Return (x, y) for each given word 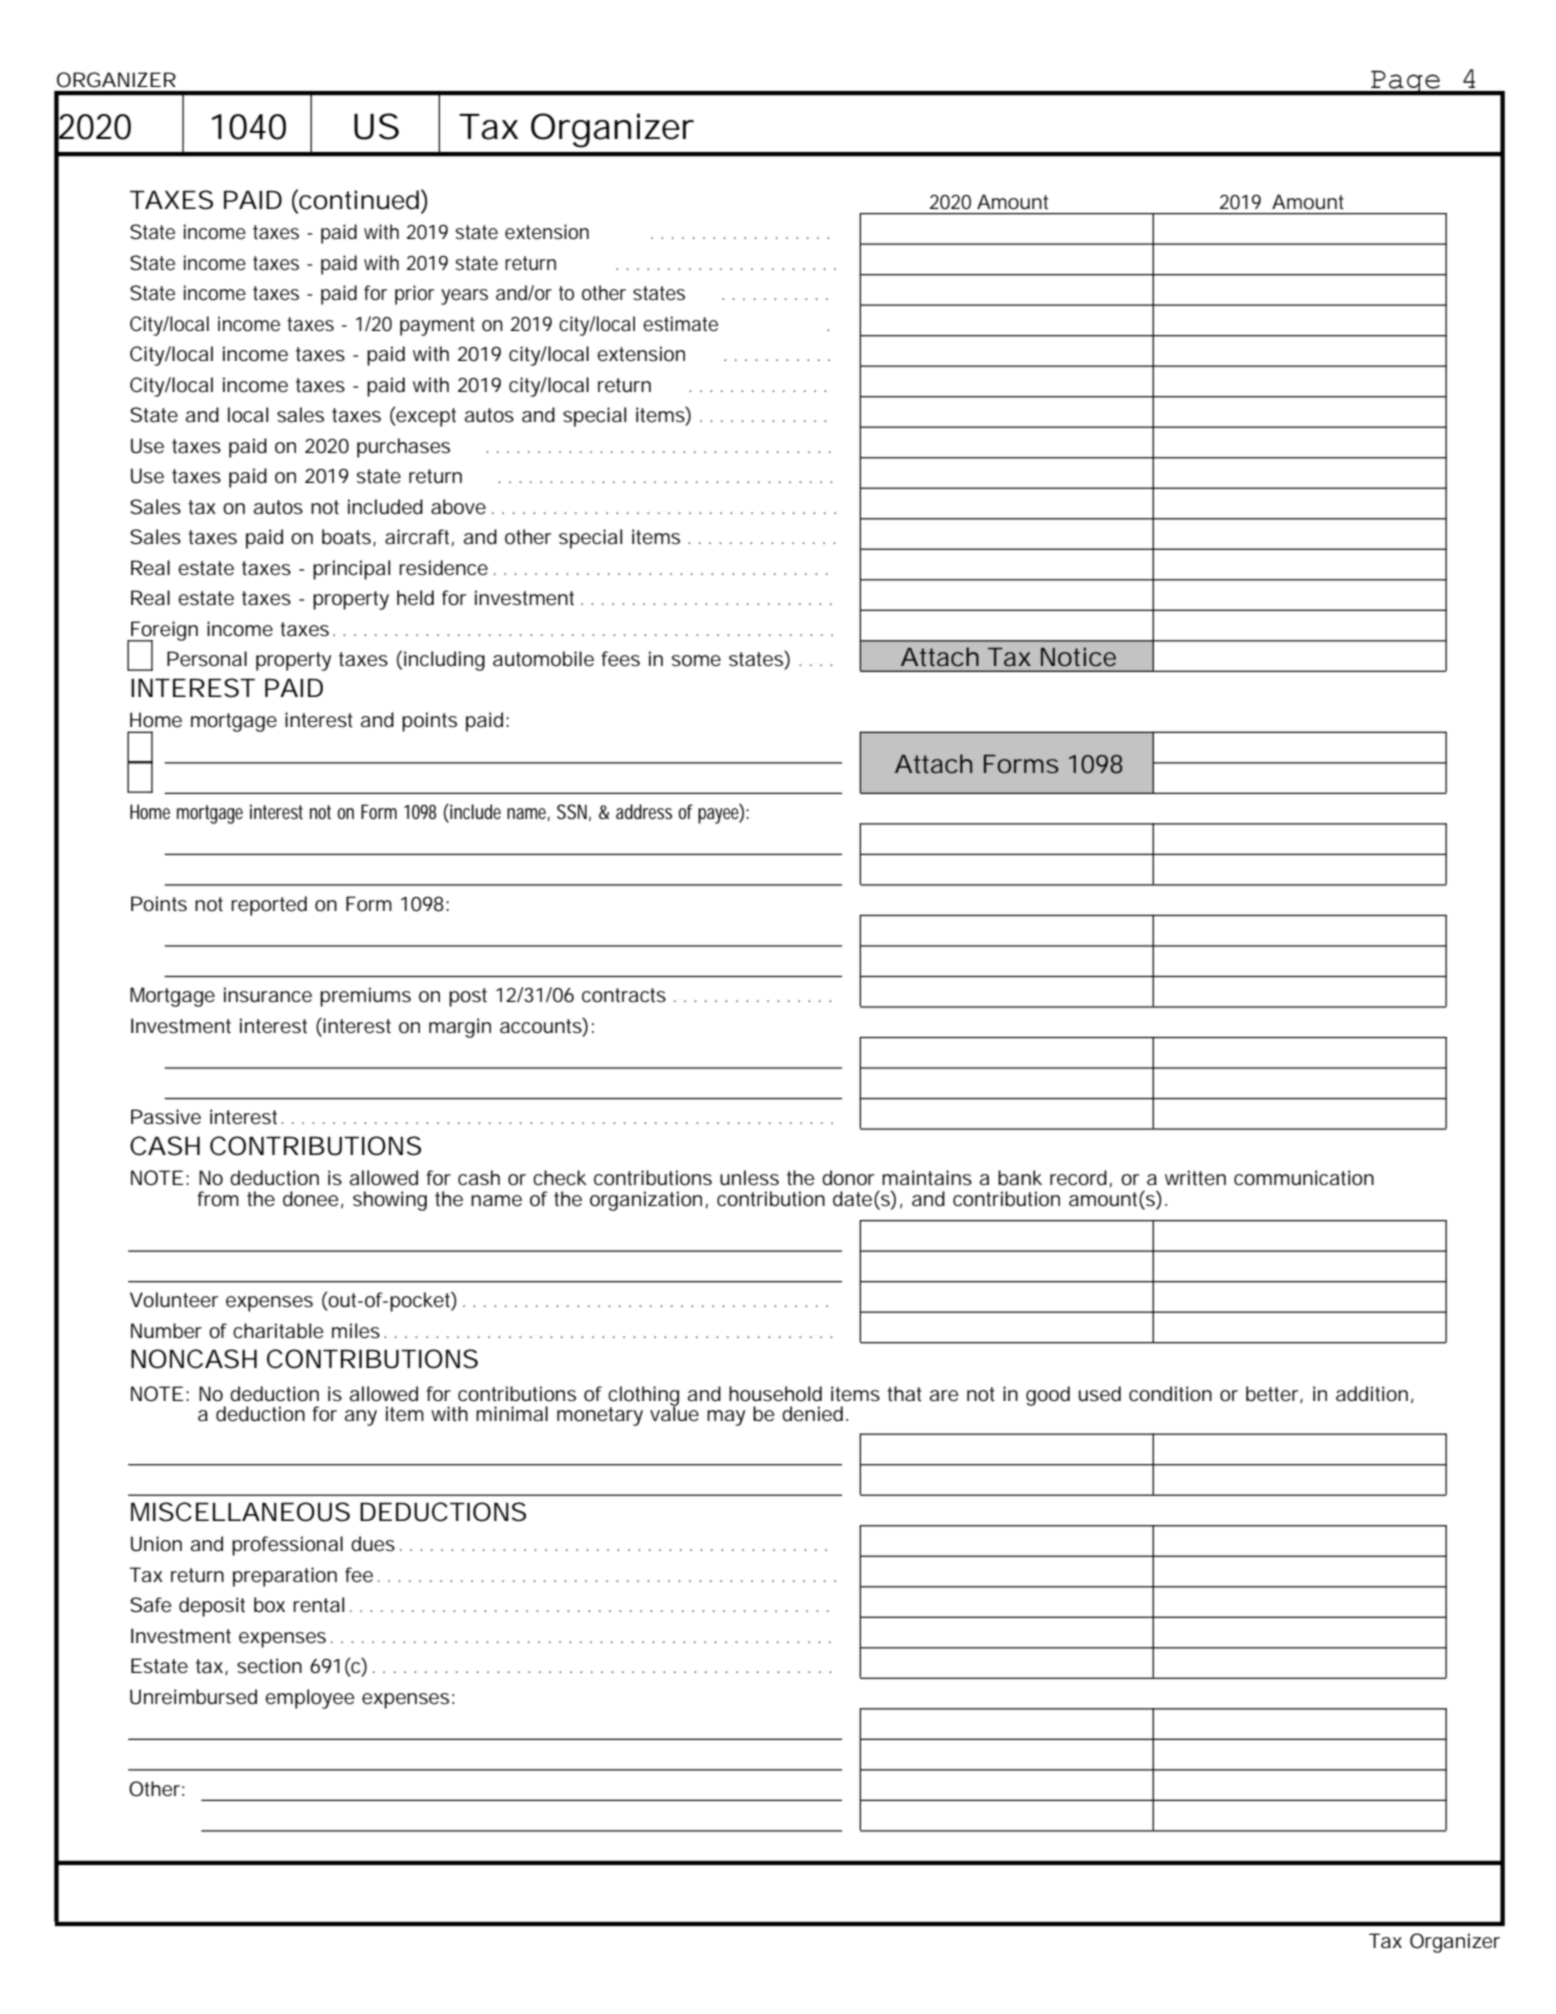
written (1195, 1178)
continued (358, 199)
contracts (624, 995)
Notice (1078, 657)
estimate (680, 324)
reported (269, 906)
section (269, 1666)
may (726, 1418)
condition (1170, 1394)
